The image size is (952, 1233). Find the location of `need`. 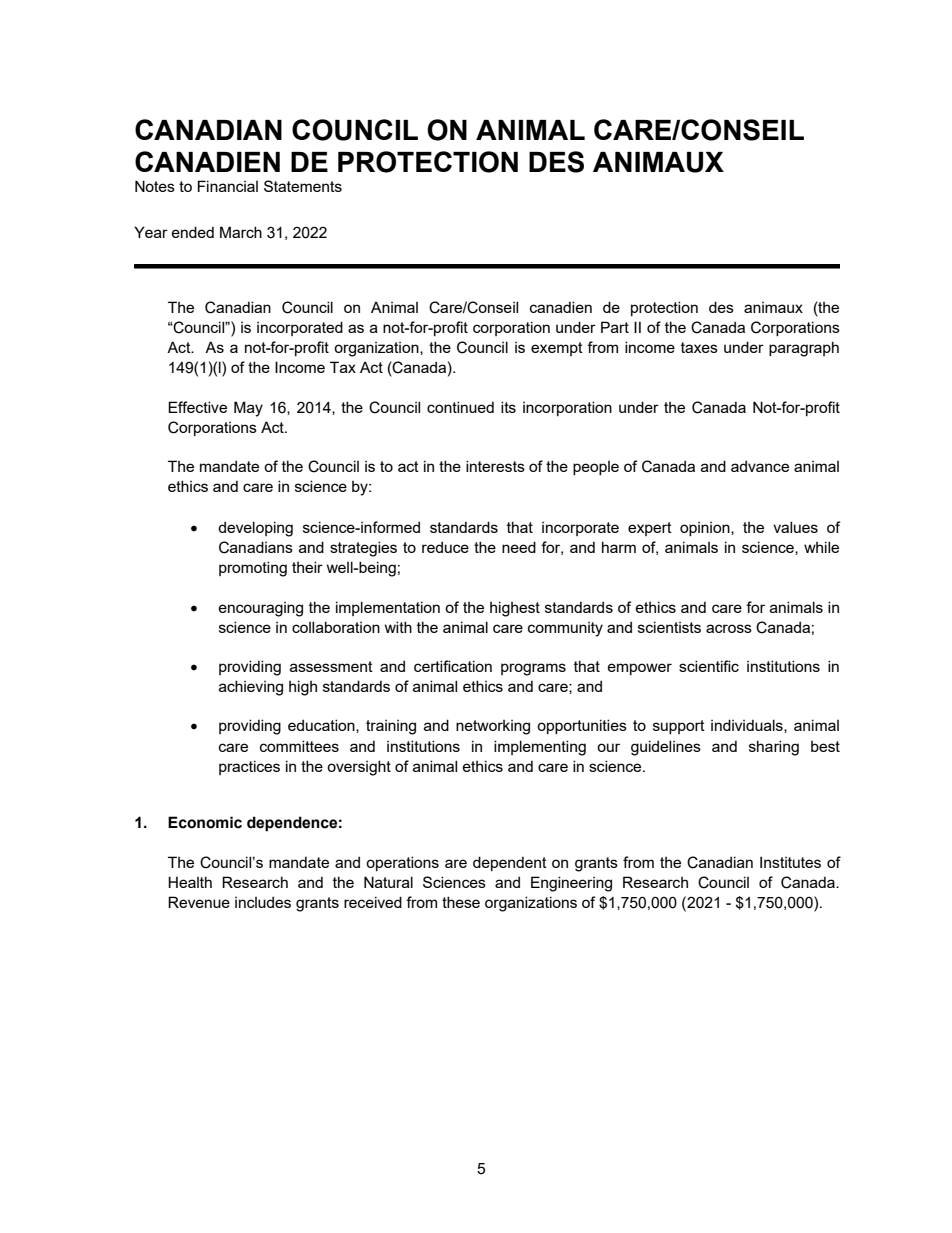

need is located at coordinates (519, 547).
